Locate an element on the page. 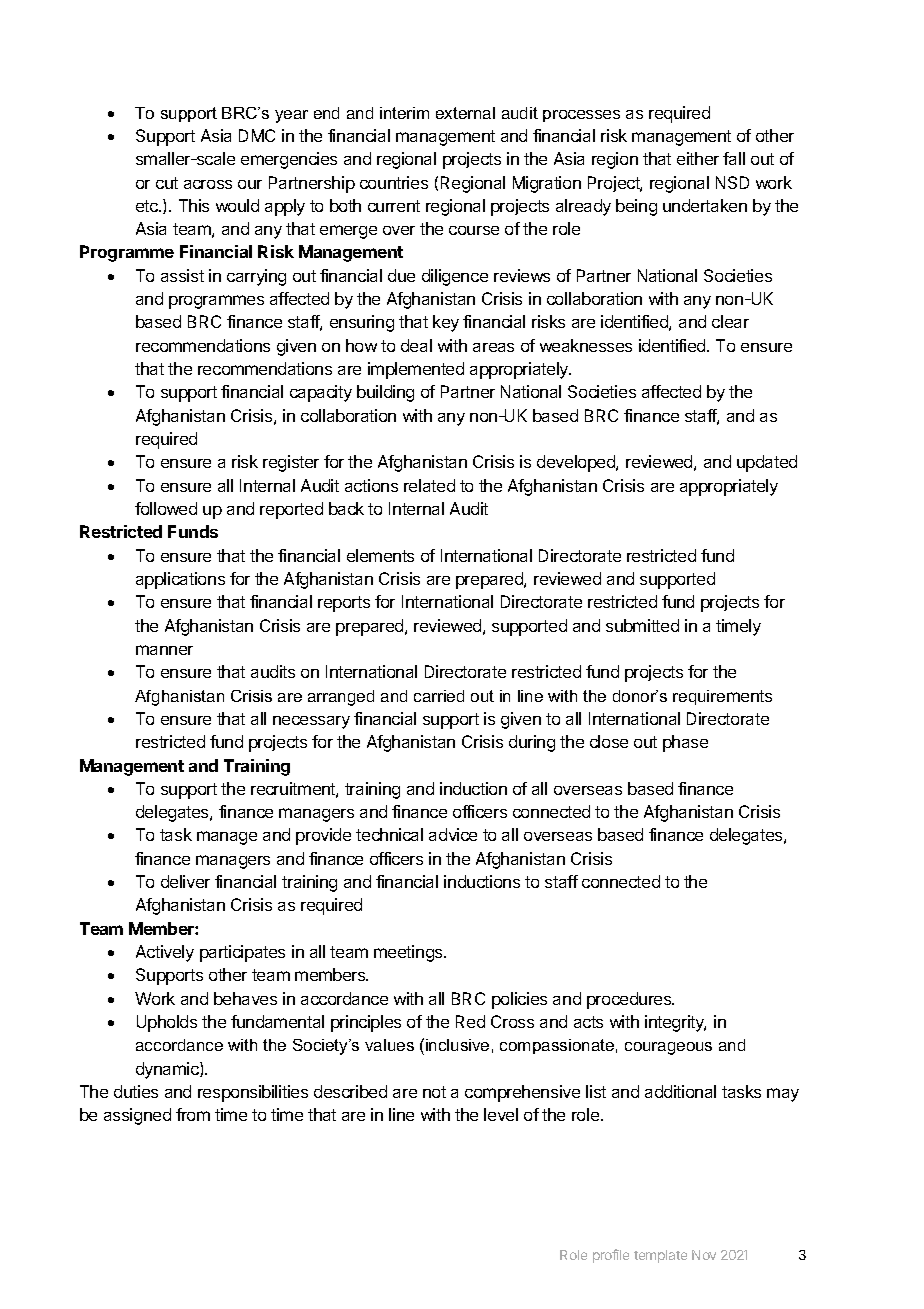  either is located at coordinates (698, 158).
